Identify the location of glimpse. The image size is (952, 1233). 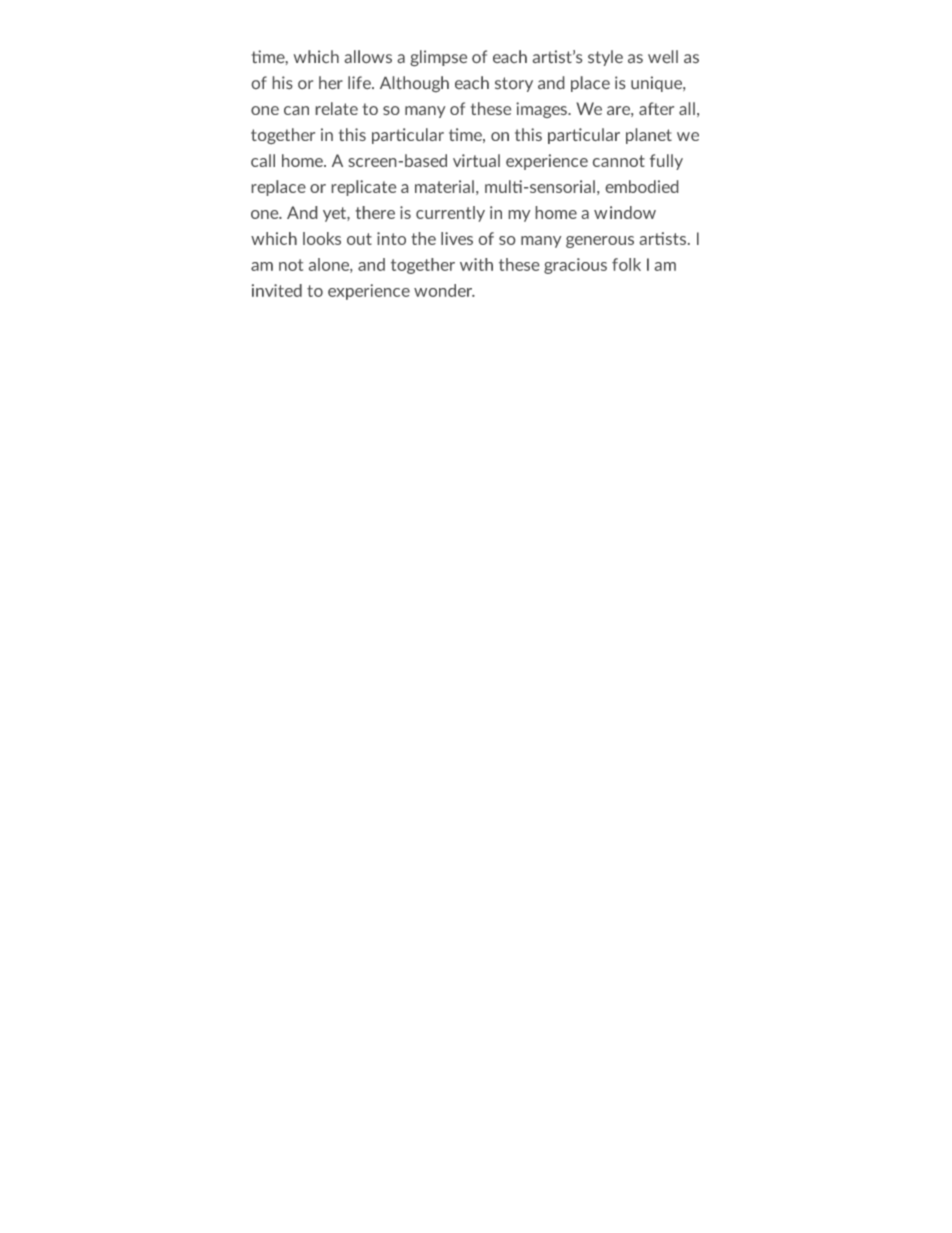
(438, 58).
